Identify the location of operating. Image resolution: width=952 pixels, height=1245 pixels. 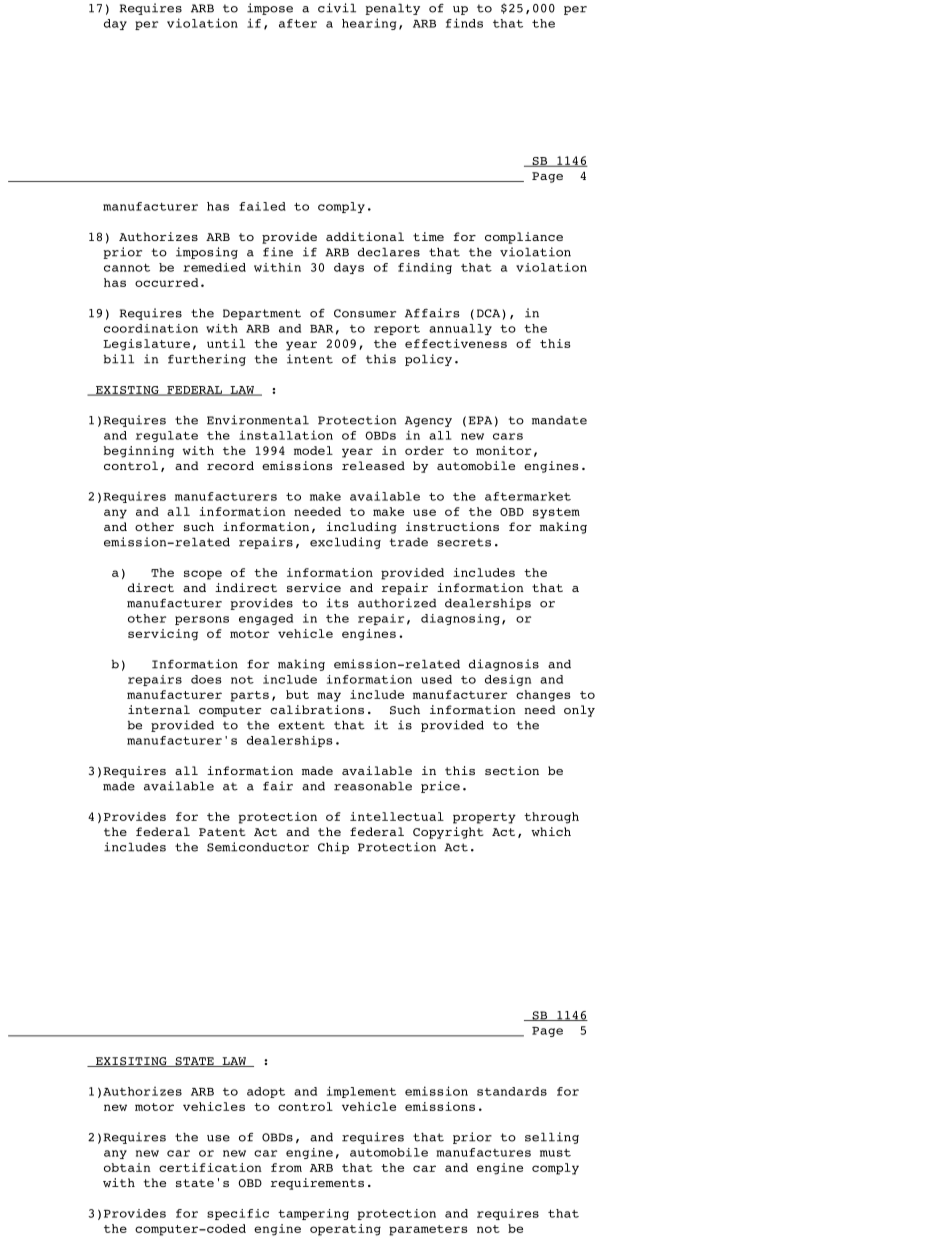
(345, 1230).
